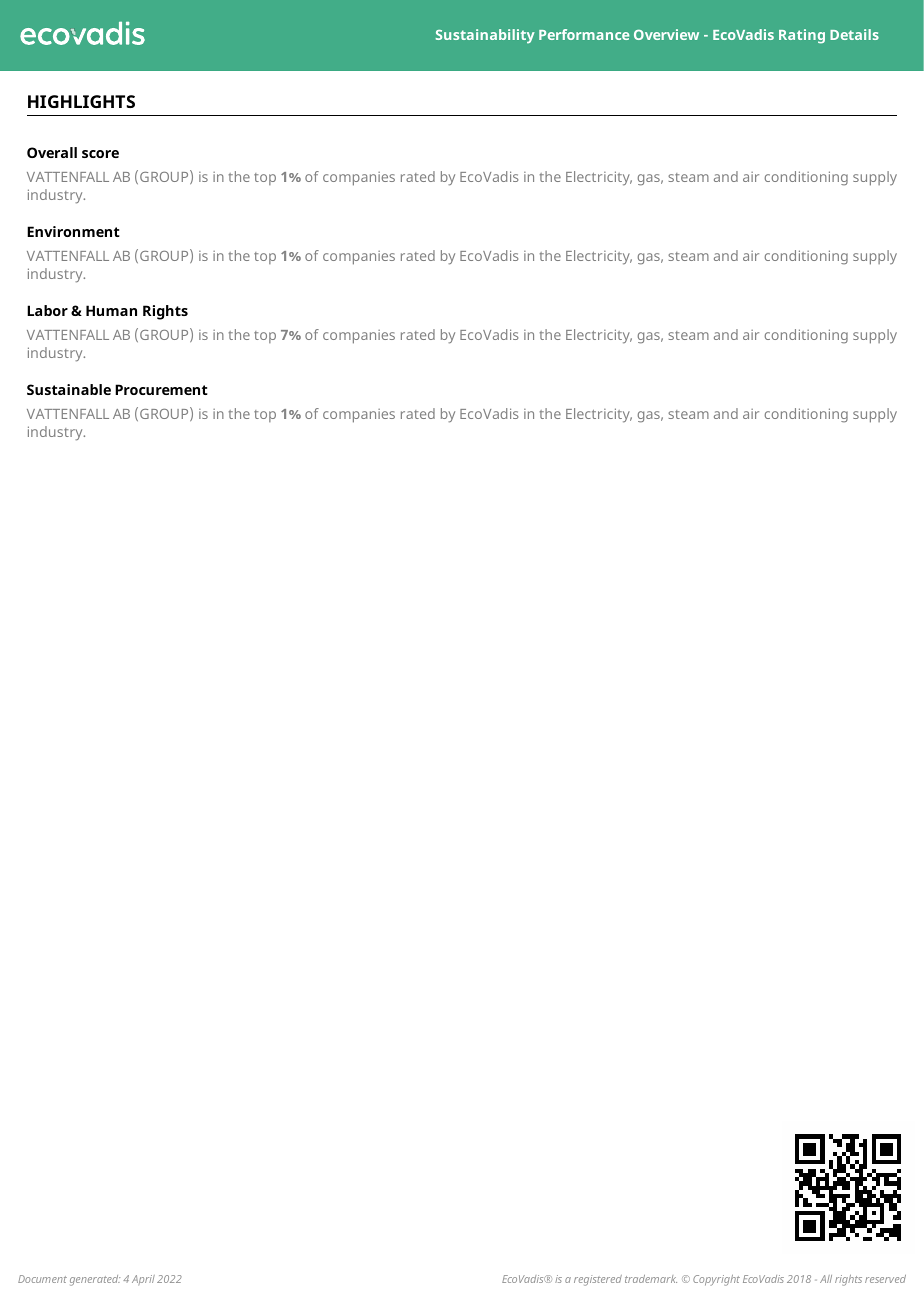  Describe the element at coordinates (598, 1280) in the screenshot. I see `registered` at that location.
